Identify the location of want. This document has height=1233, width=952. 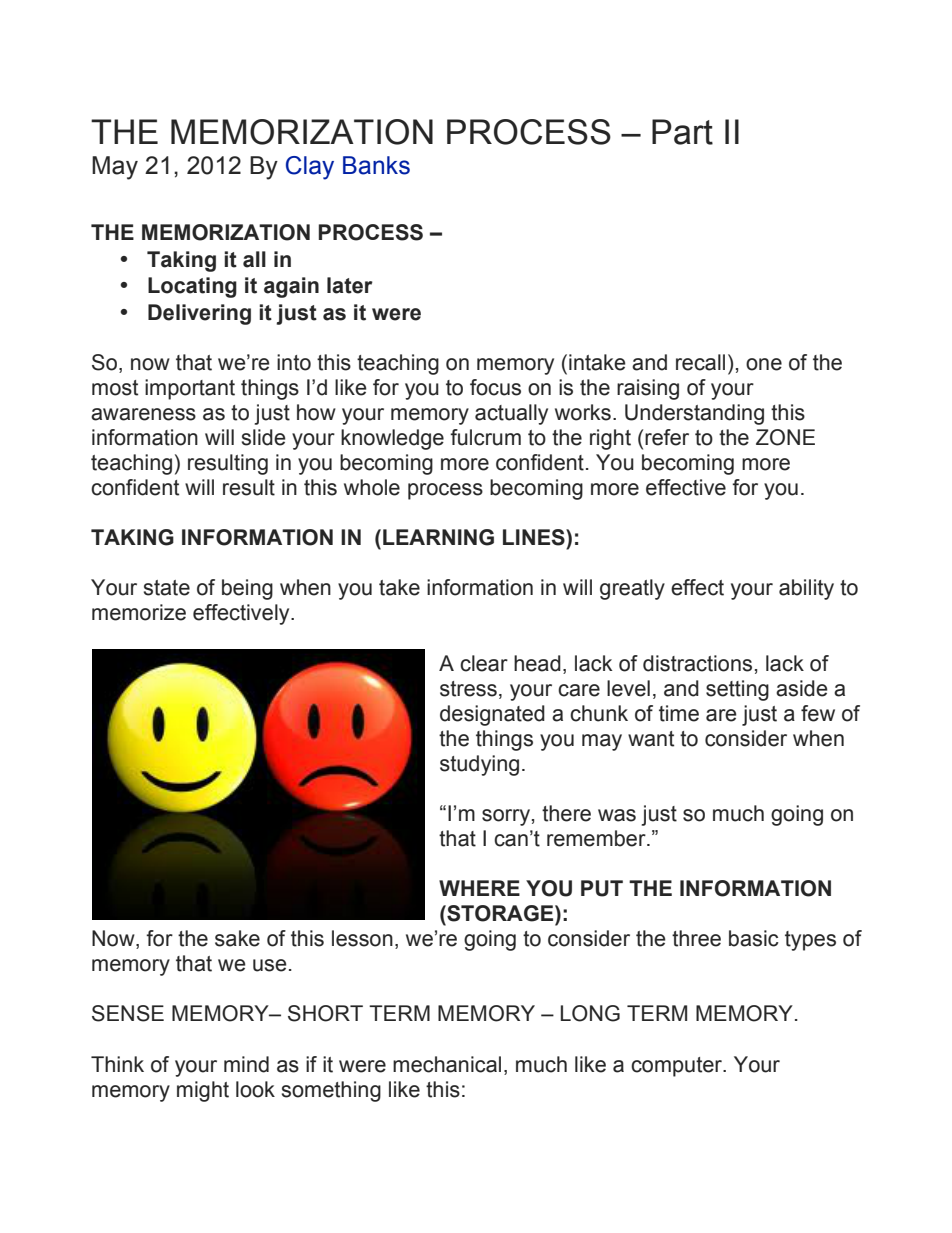
(651, 739).
